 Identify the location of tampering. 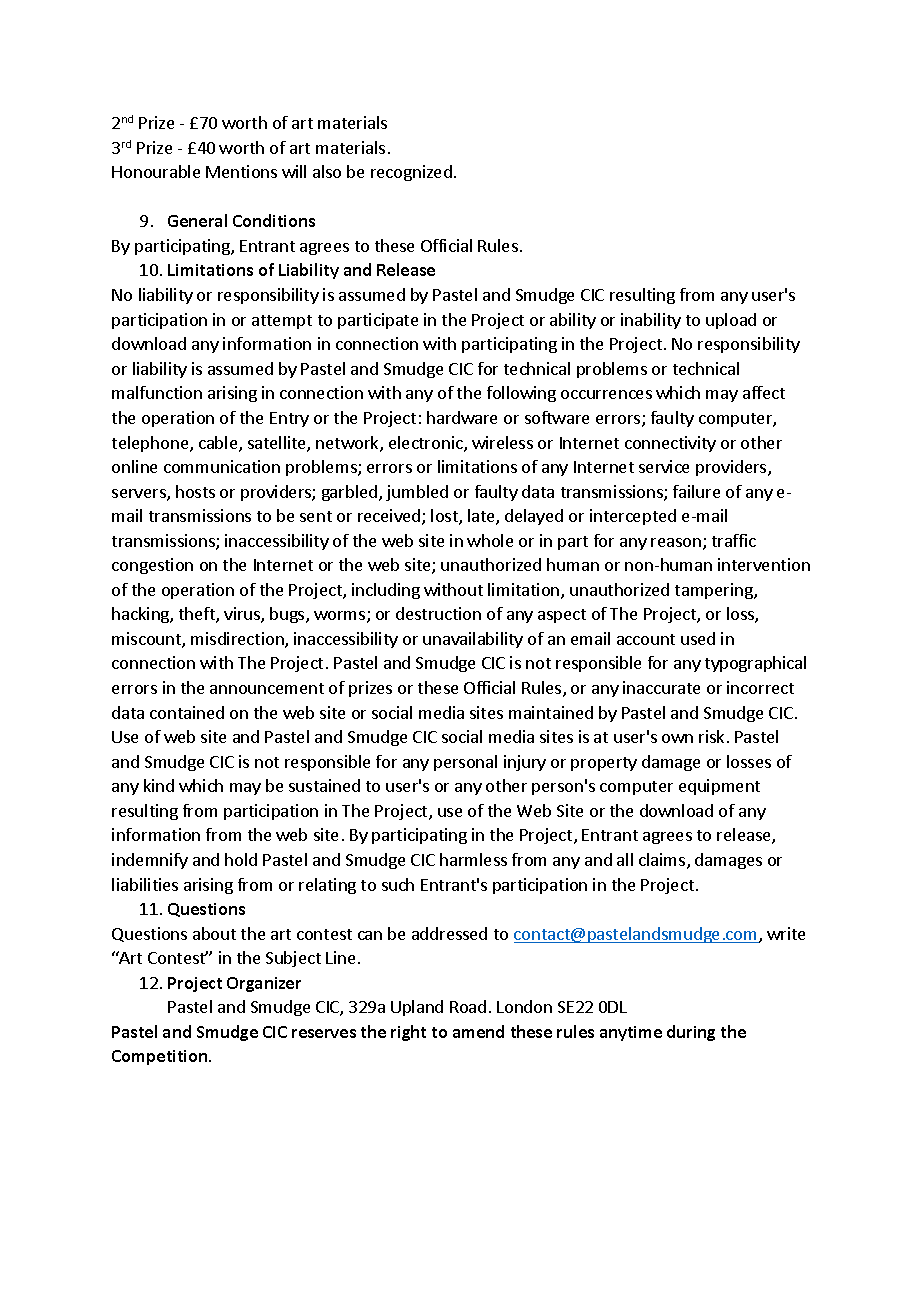
(715, 591).
